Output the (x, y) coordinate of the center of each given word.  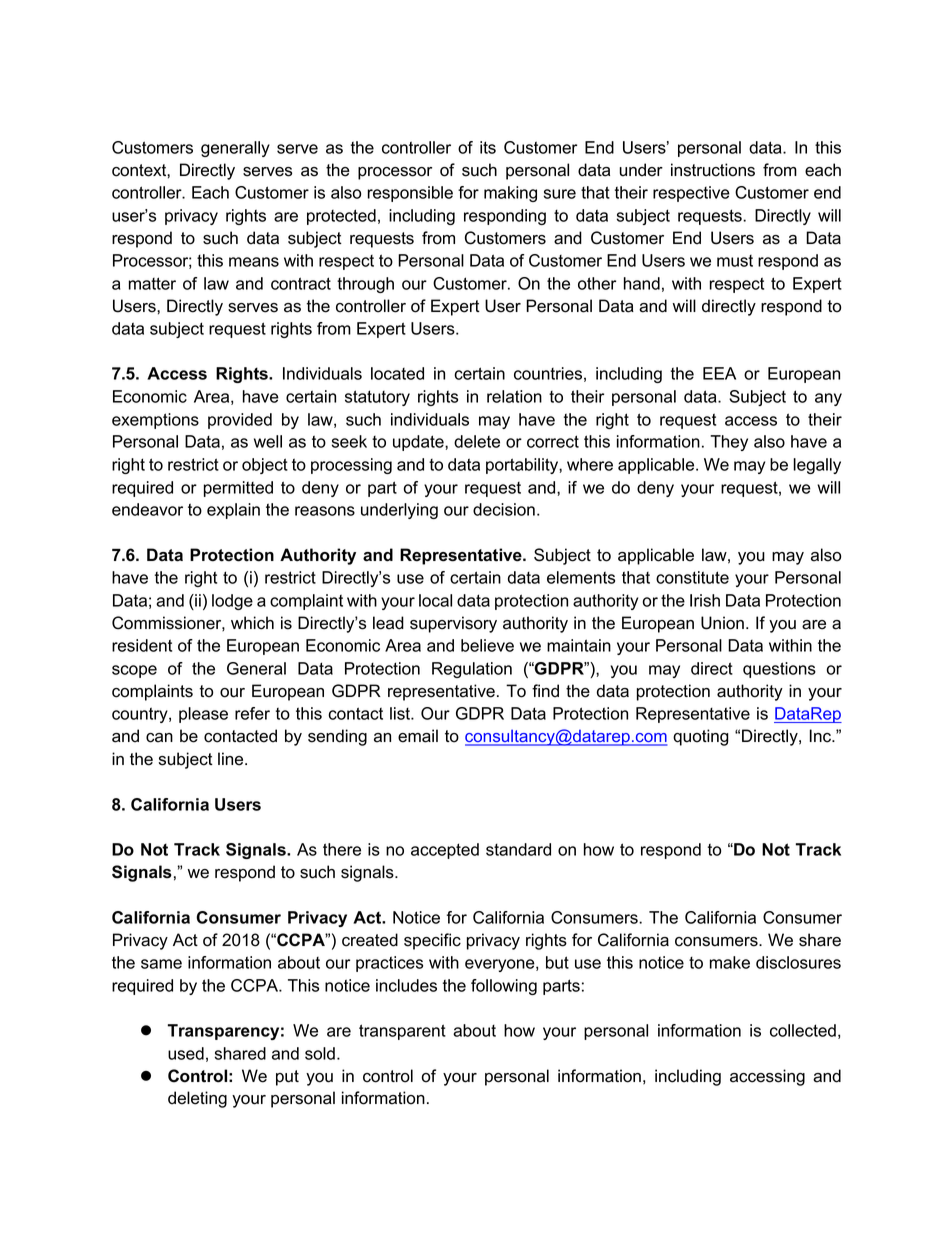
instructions (713, 170)
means (254, 262)
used (186, 1053)
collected (803, 1030)
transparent (402, 1032)
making (510, 194)
